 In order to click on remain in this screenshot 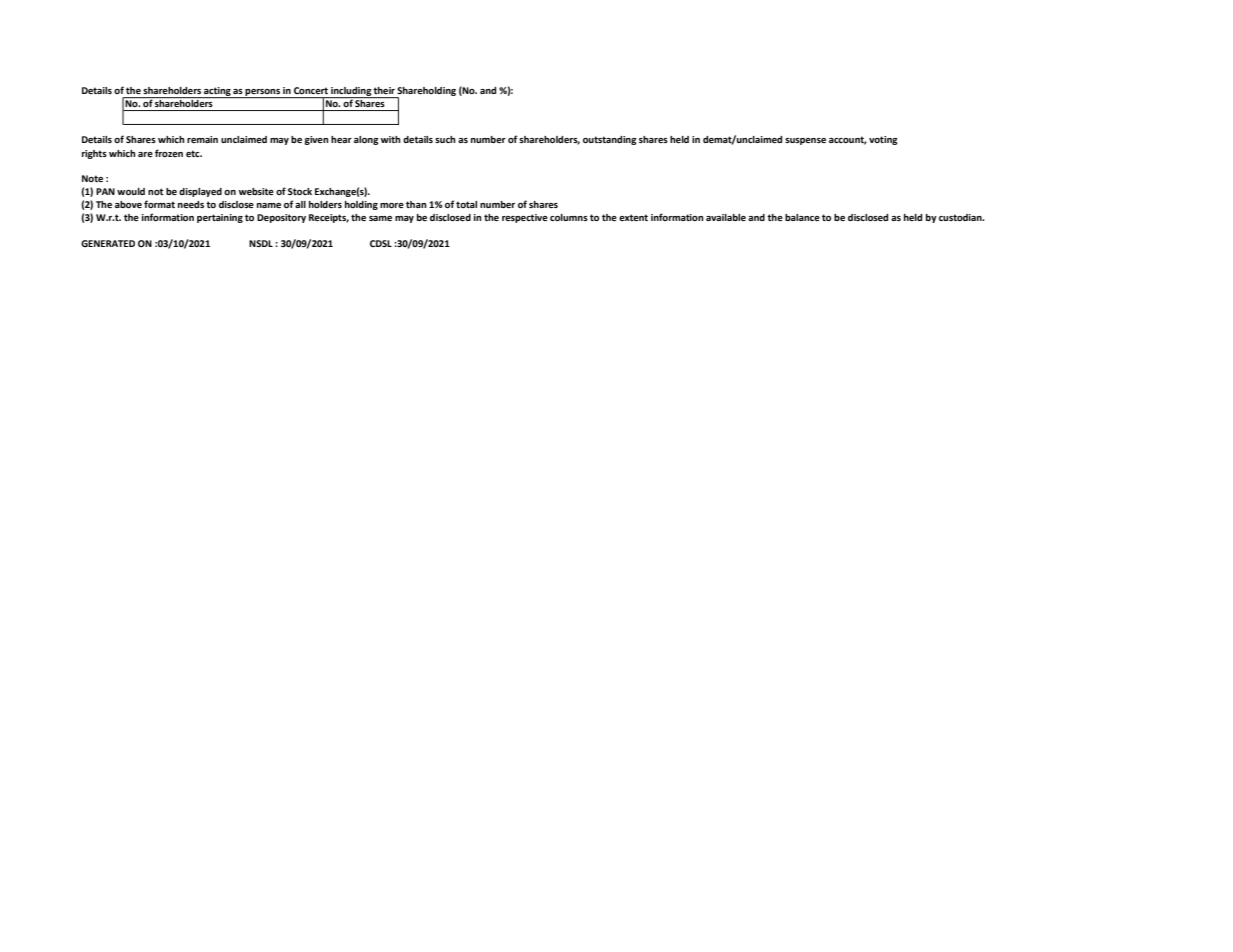, I will do `click(202, 139)`.
